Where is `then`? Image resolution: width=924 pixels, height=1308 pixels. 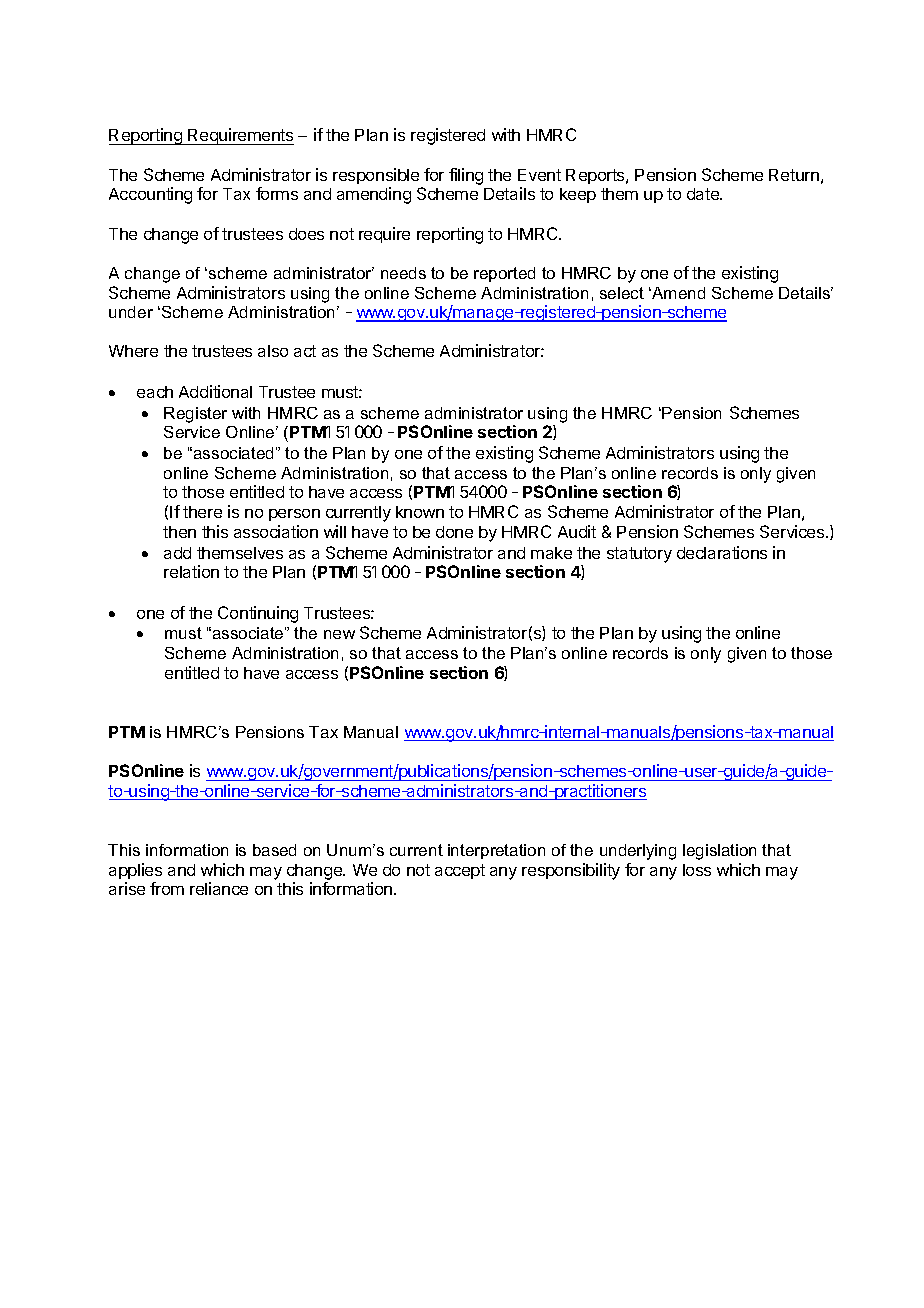 then is located at coordinates (179, 532).
